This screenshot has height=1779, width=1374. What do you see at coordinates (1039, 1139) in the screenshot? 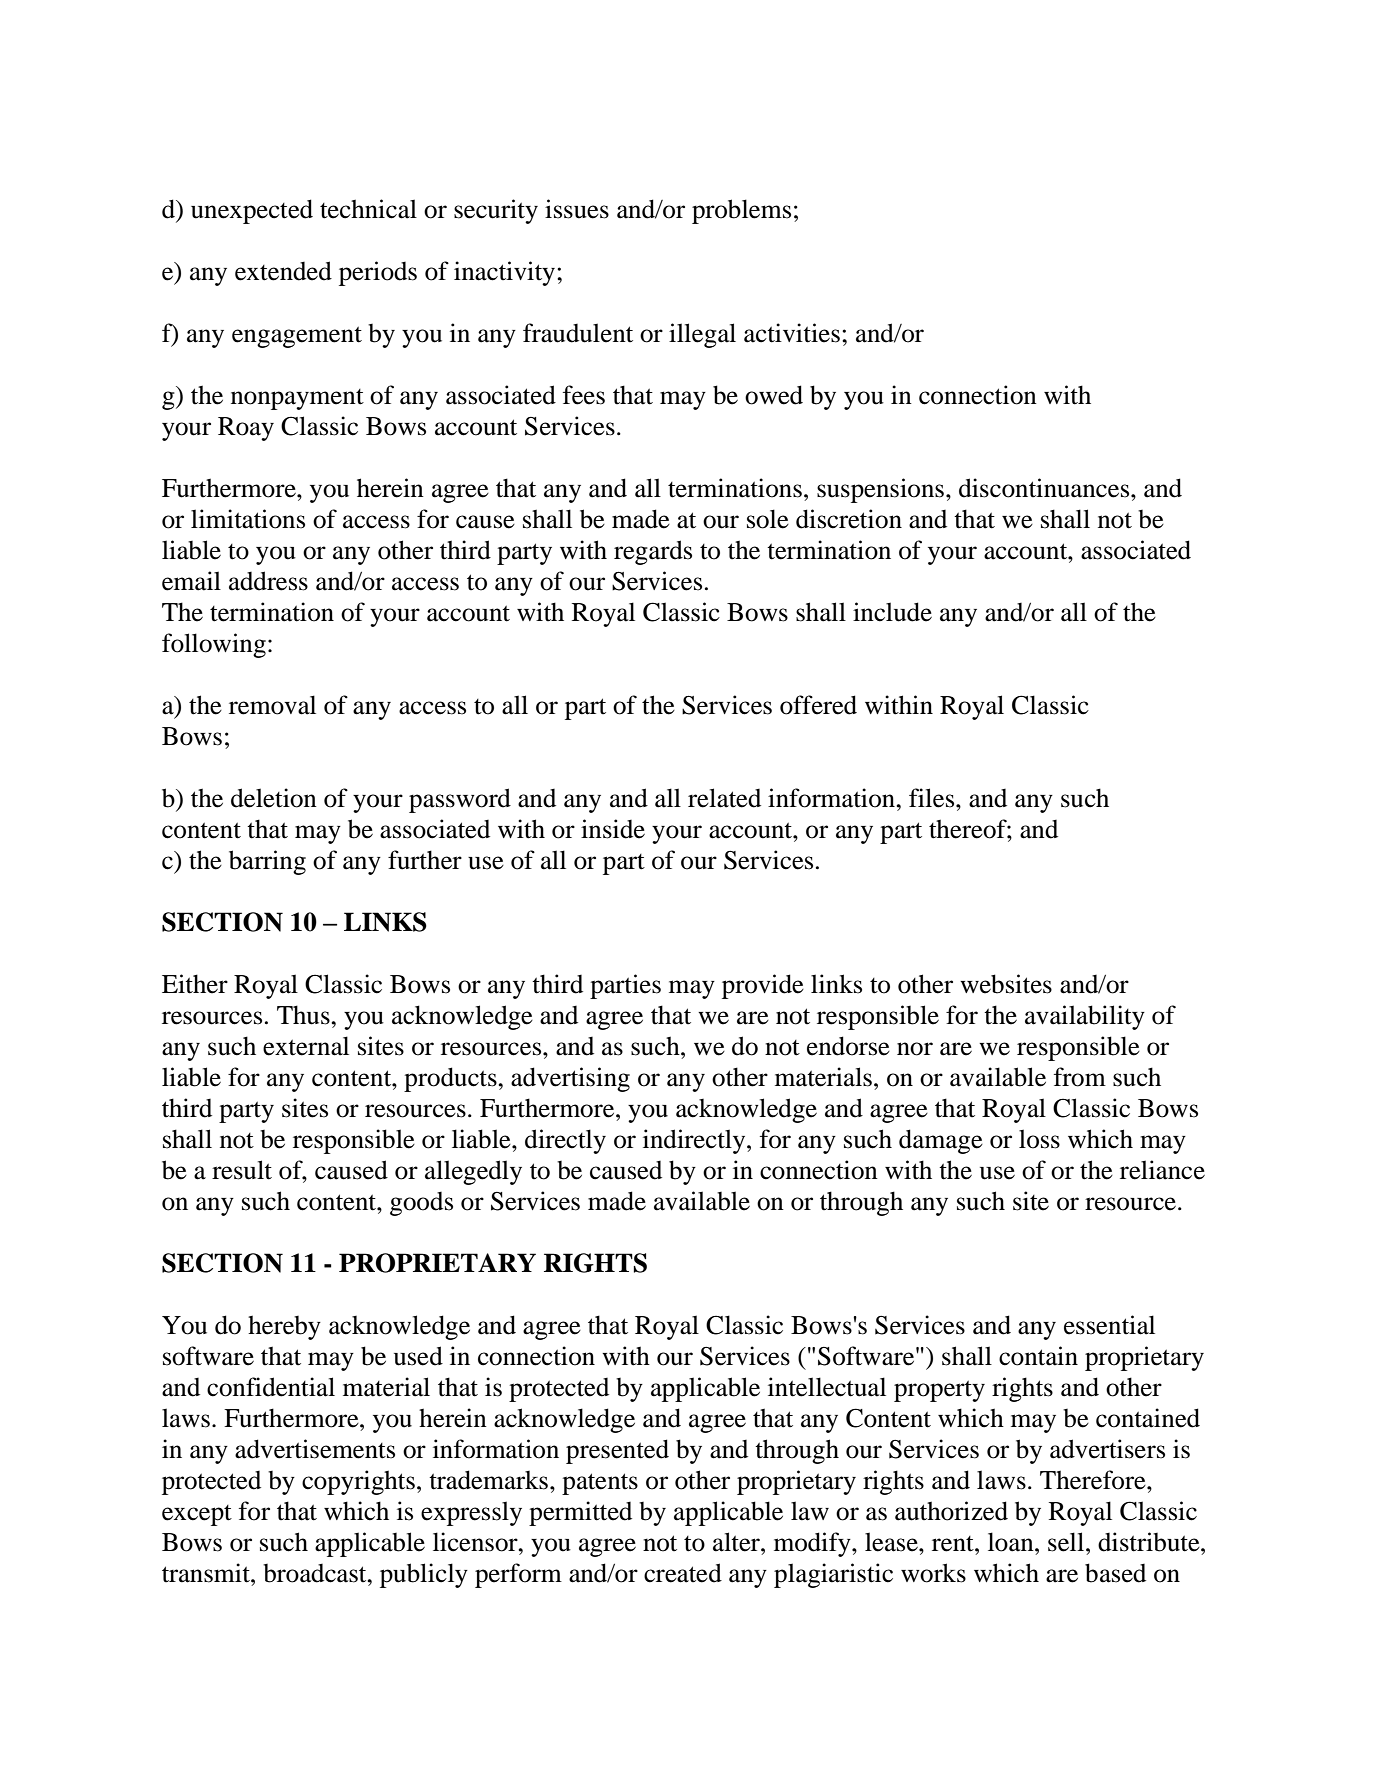
I see `loss` at bounding box center [1039, 1139].
